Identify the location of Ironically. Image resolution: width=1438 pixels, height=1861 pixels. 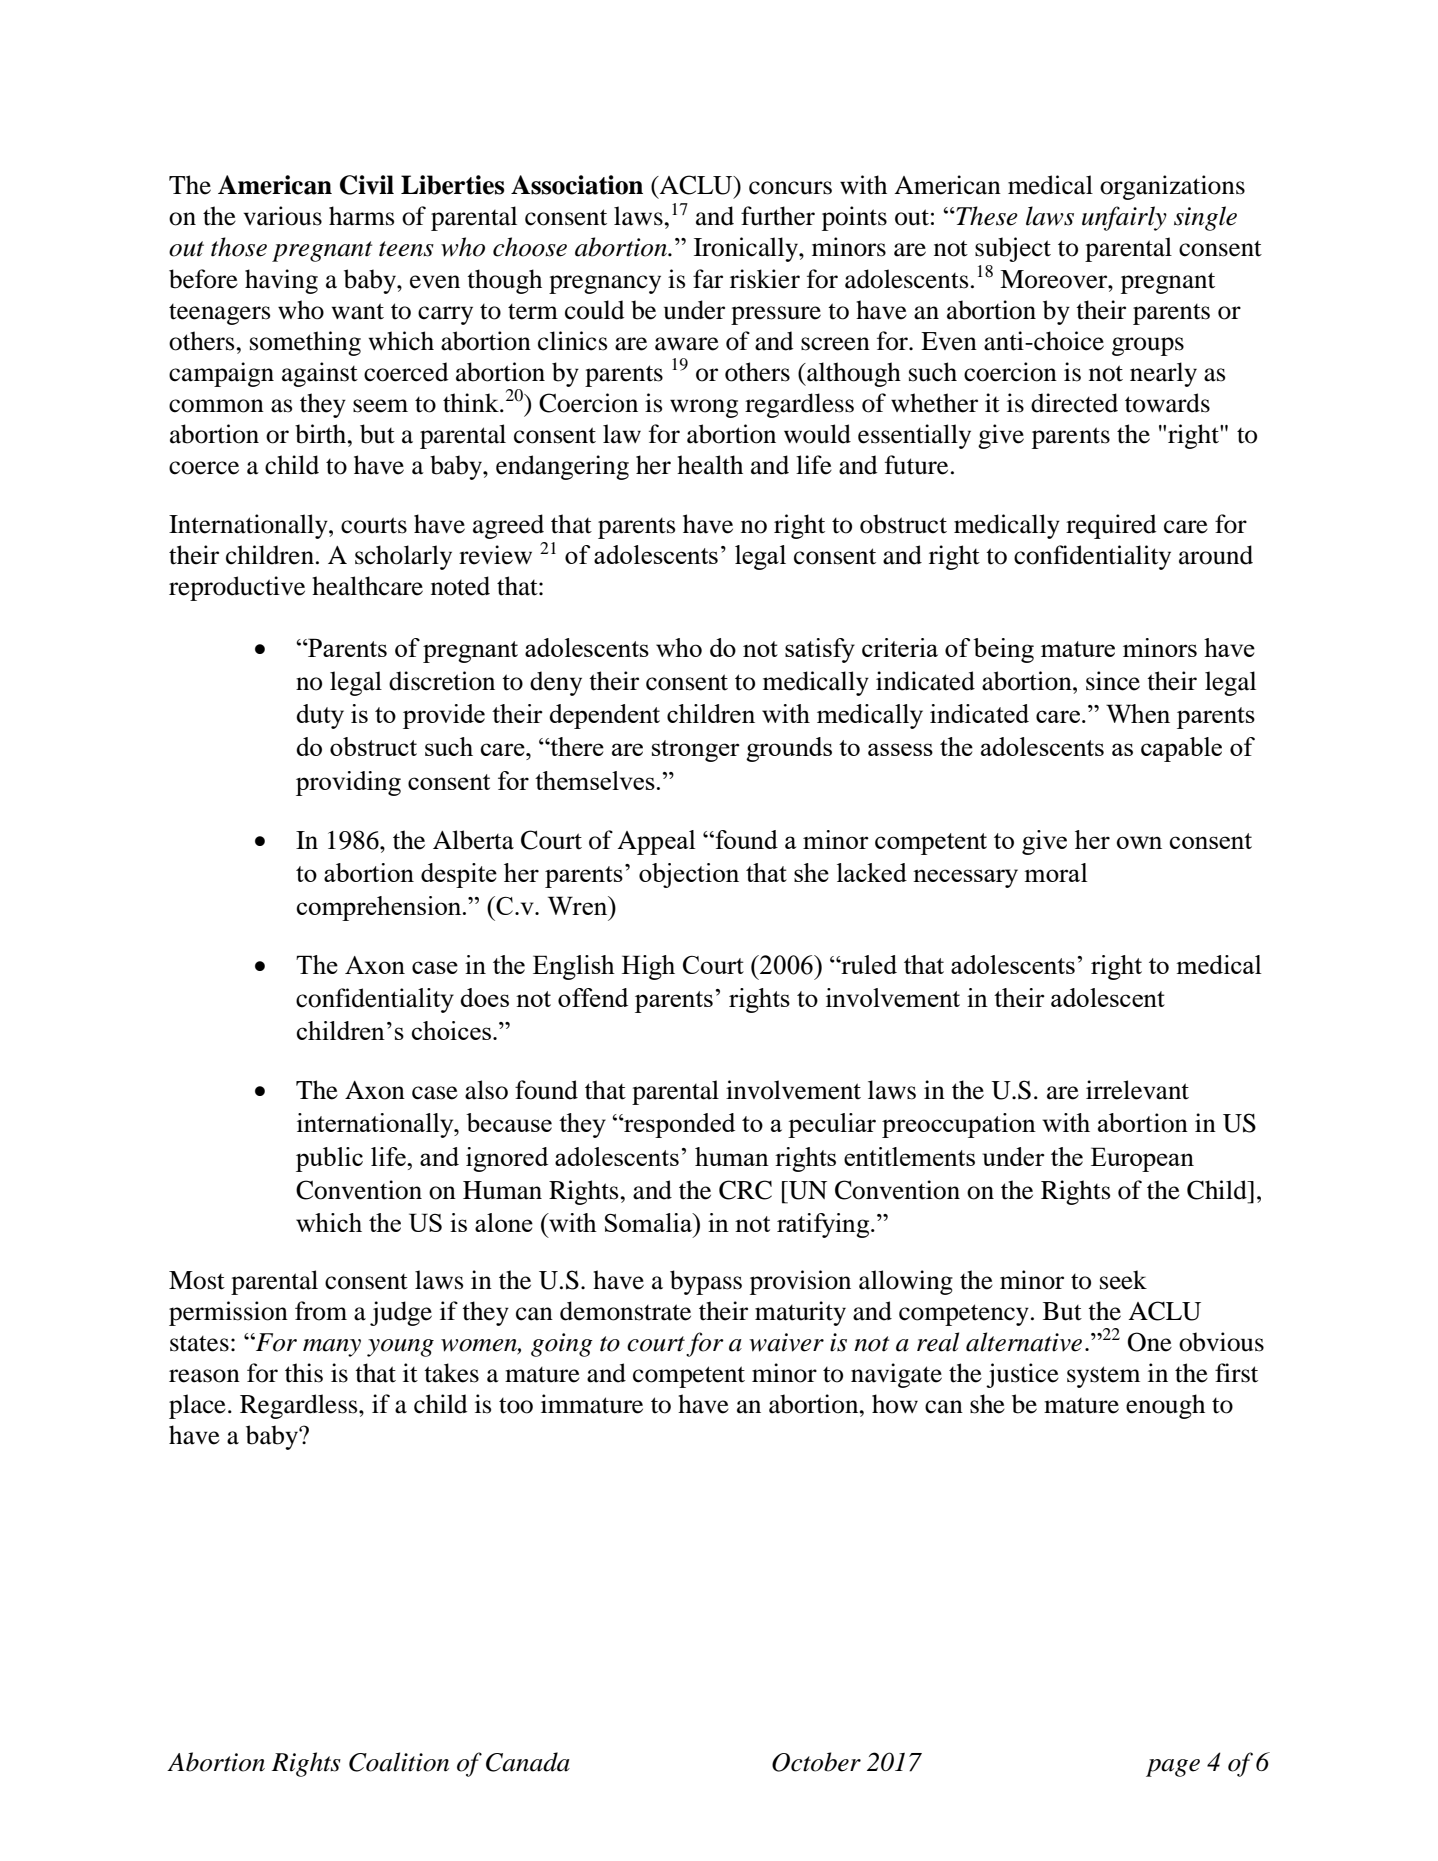
(747, 249).
